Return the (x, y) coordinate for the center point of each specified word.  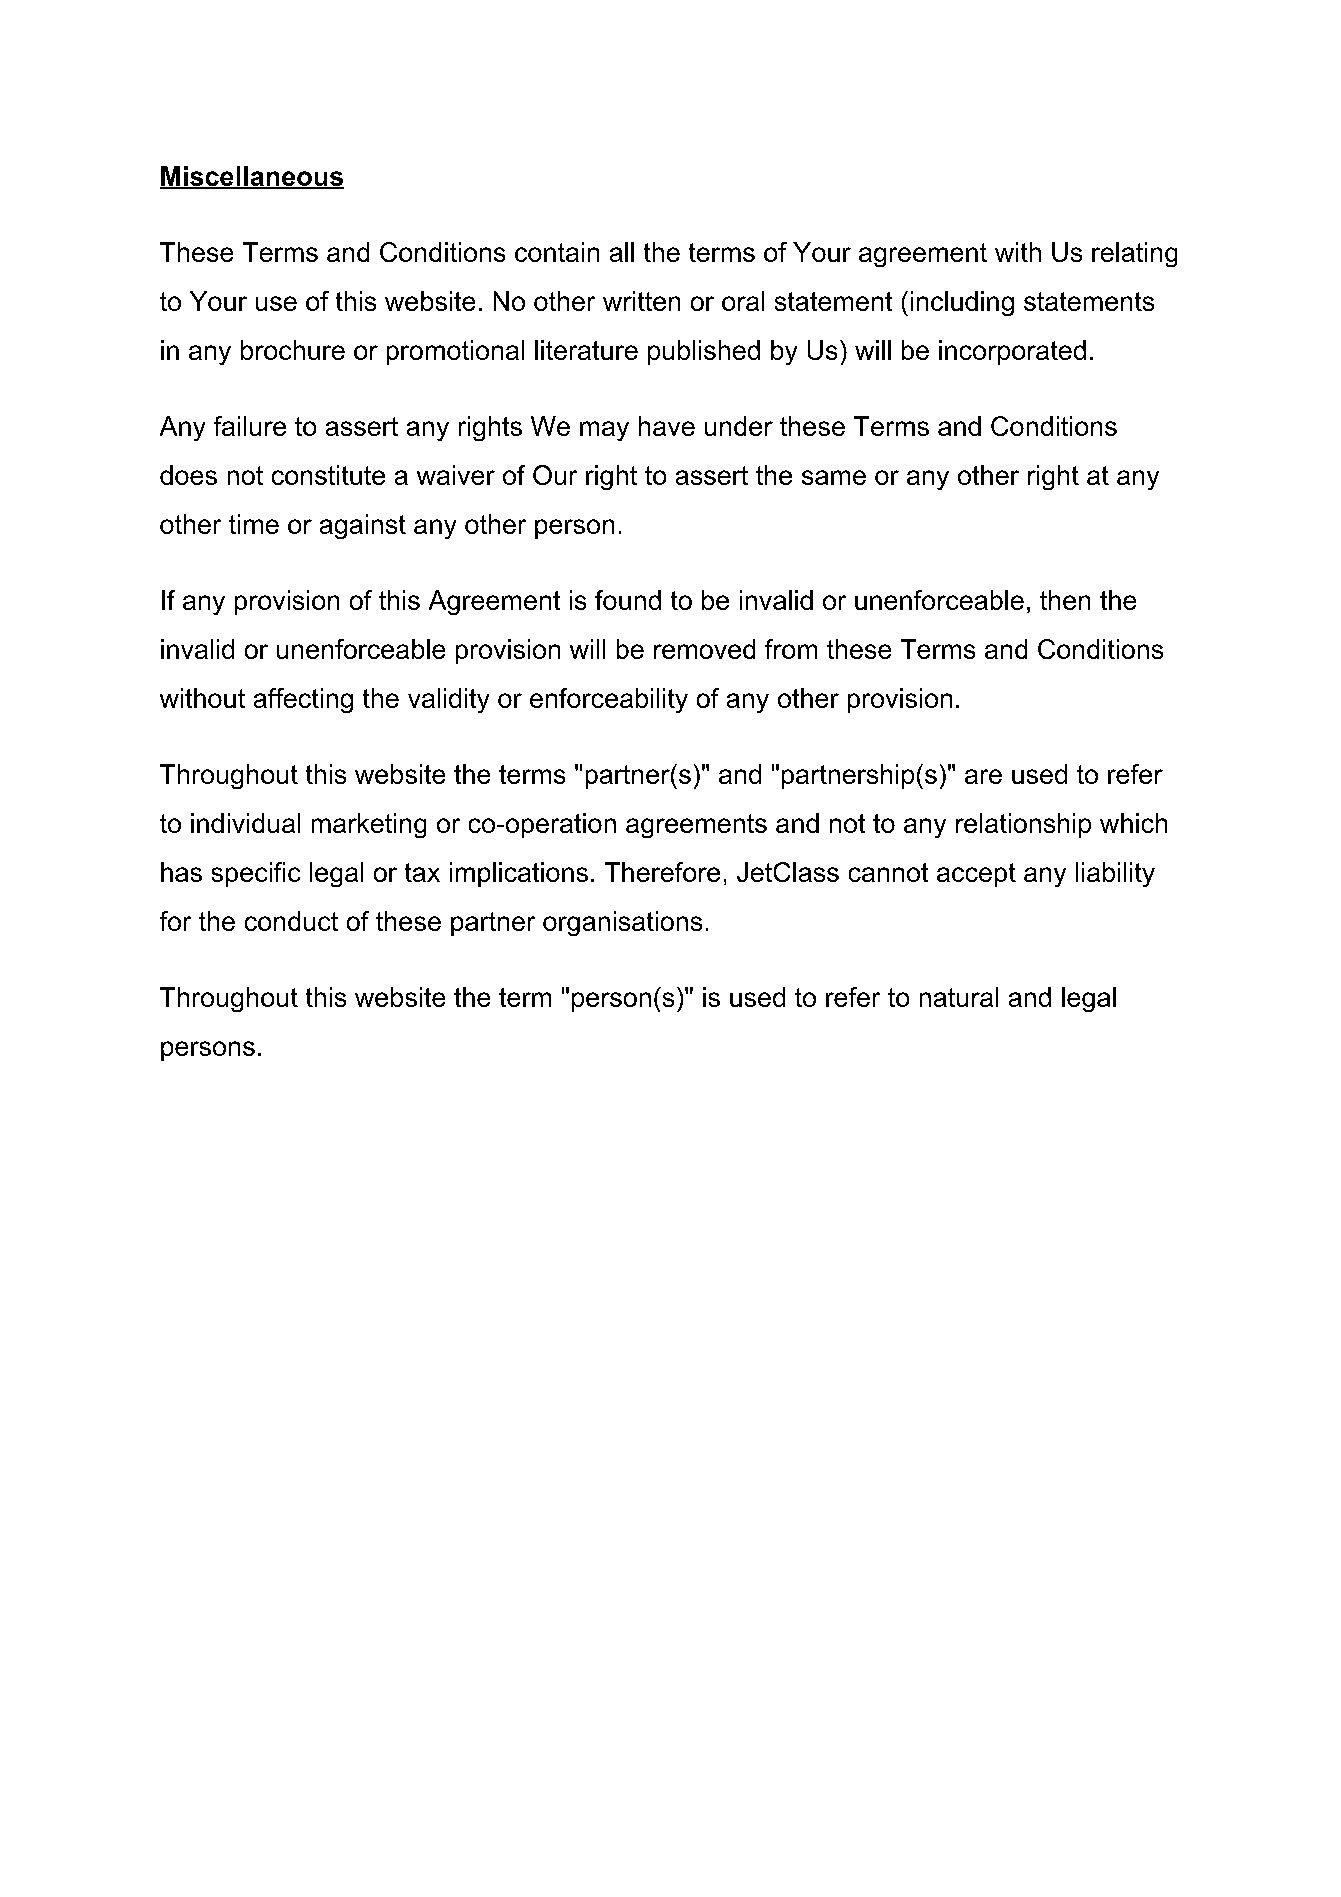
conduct (291, 921)
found (628, 600)
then (1065, 600)
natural (959, 997)
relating (1134, 254)
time (254, 524)
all (622, 252)
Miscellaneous (252, 177)
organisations (622, 923)
